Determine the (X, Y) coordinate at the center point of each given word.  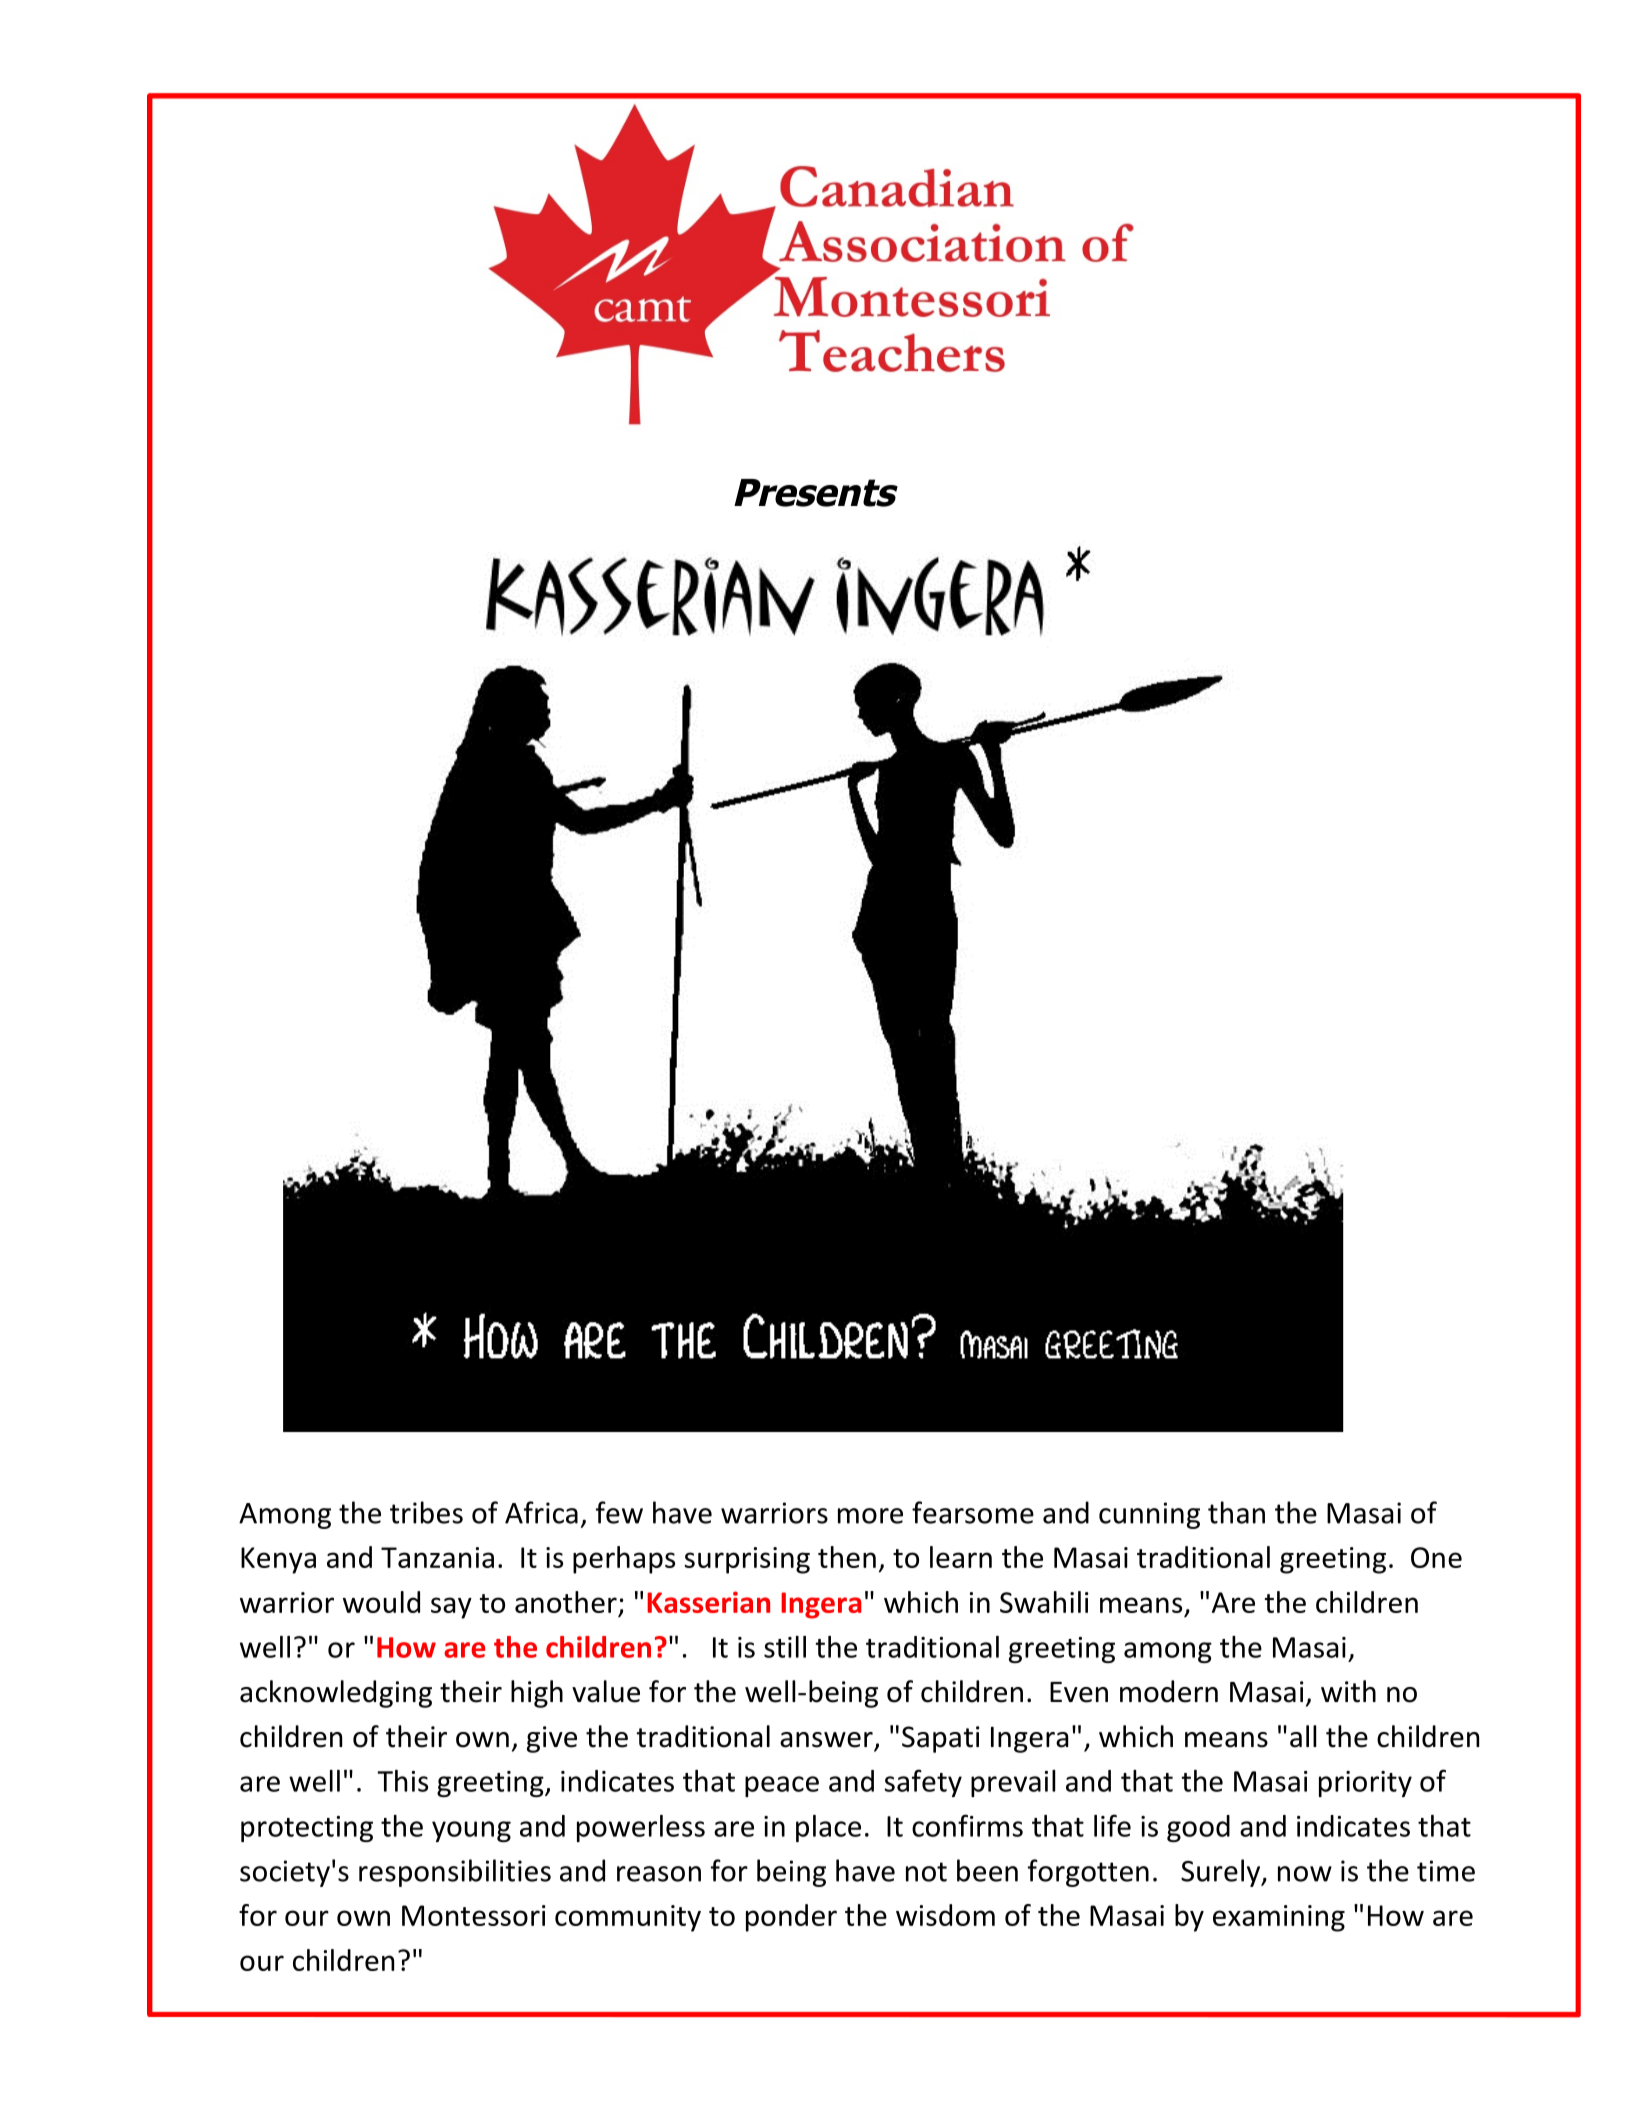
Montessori (474, 1915)
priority (1365, 1784)
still (785, 1647)
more (870, 1516)
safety (923, 1783)
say (451, 1608)
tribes (426, 1512)
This (402, 1781)
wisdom (945, 1915)
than (1236, 1512)
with (1348, 1691)
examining (1279, 1918)
